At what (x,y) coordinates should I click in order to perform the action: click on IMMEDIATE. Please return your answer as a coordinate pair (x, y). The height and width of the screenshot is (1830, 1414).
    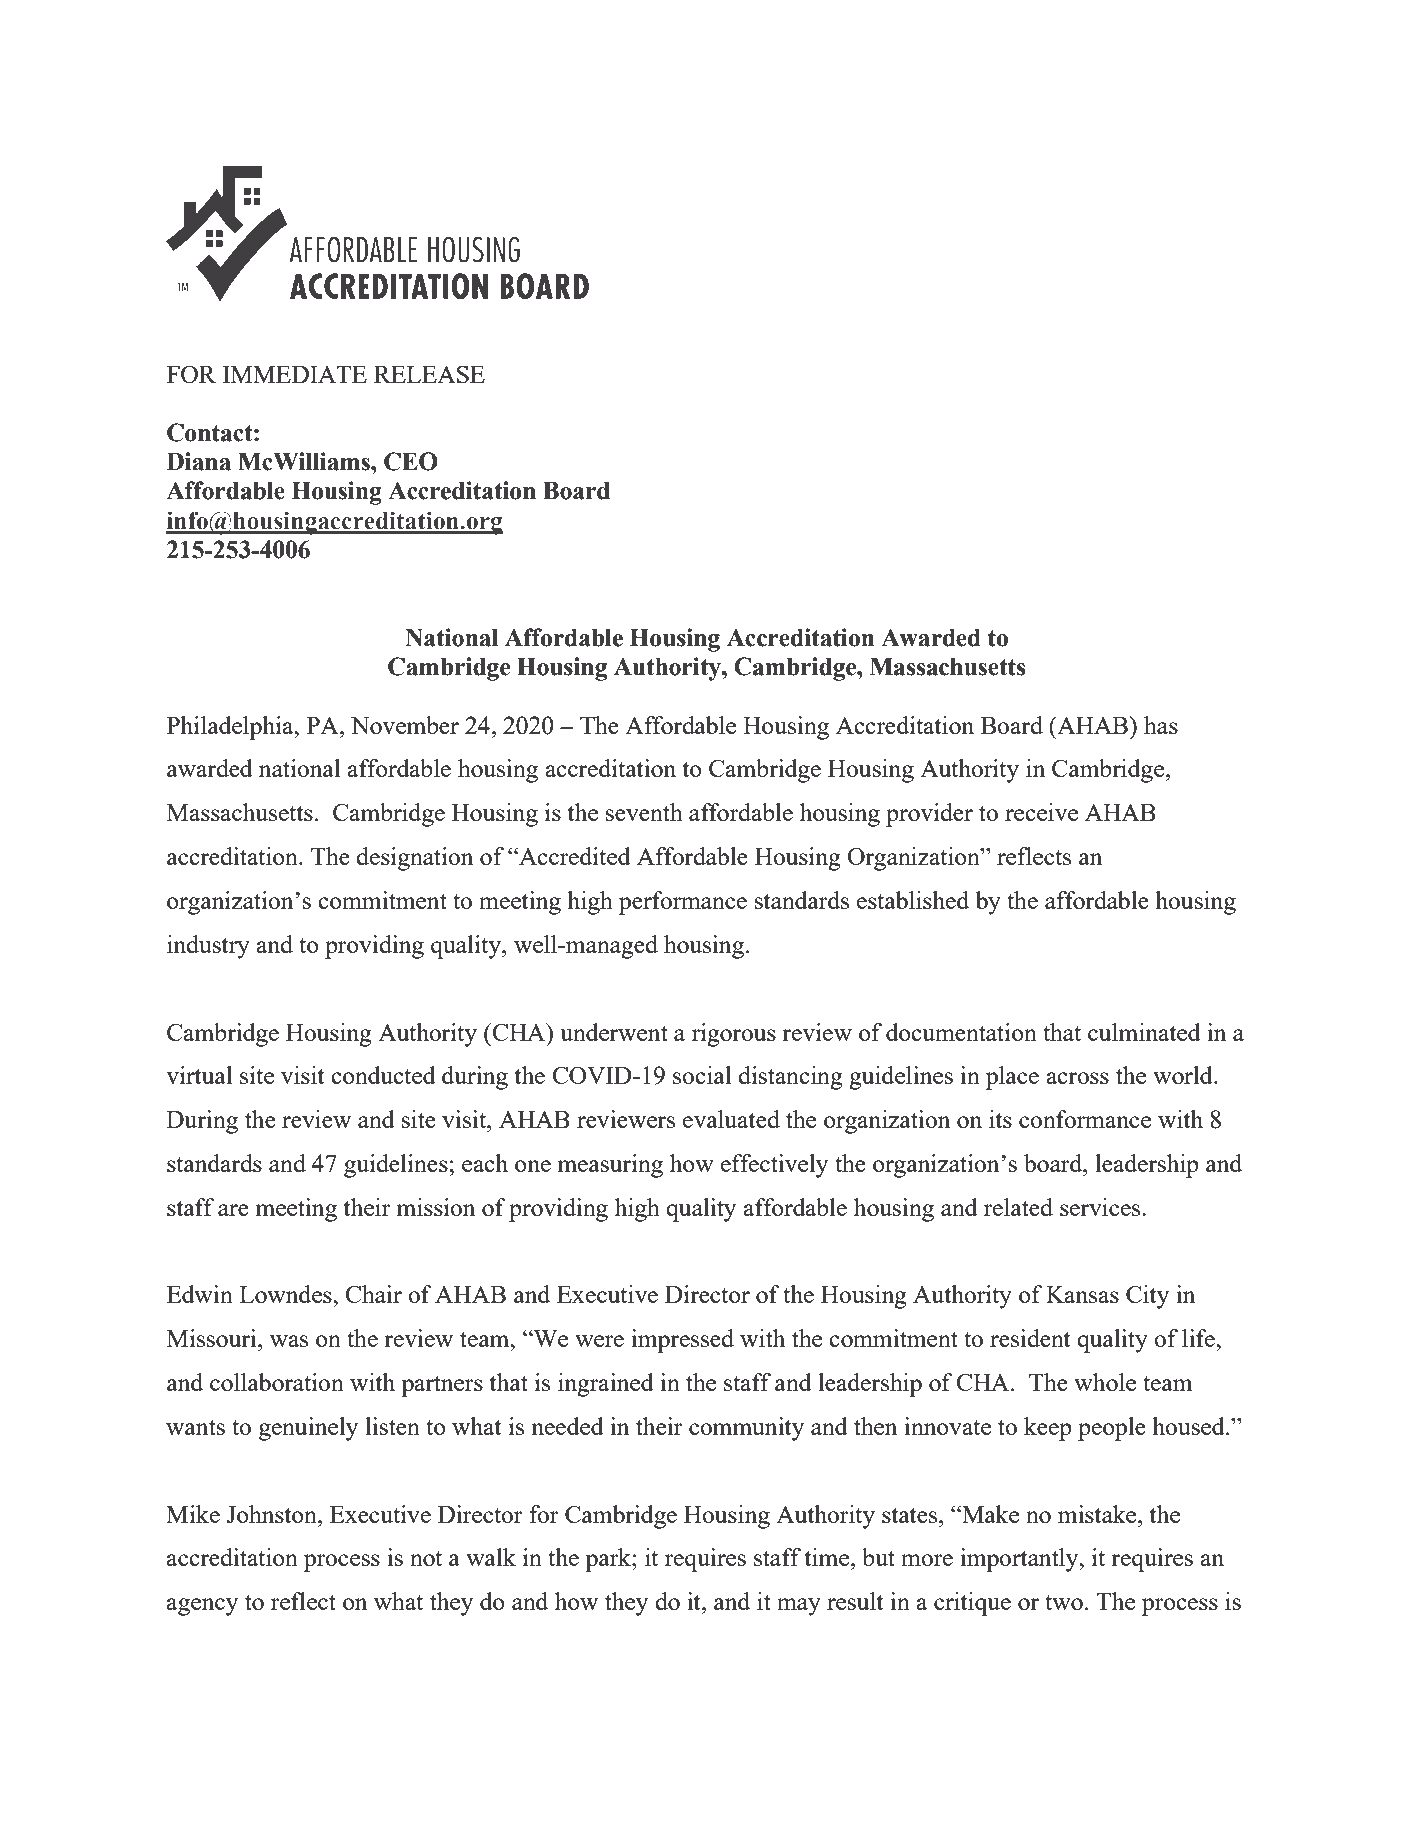
    Looking at the image, I should click on (294, 374).
